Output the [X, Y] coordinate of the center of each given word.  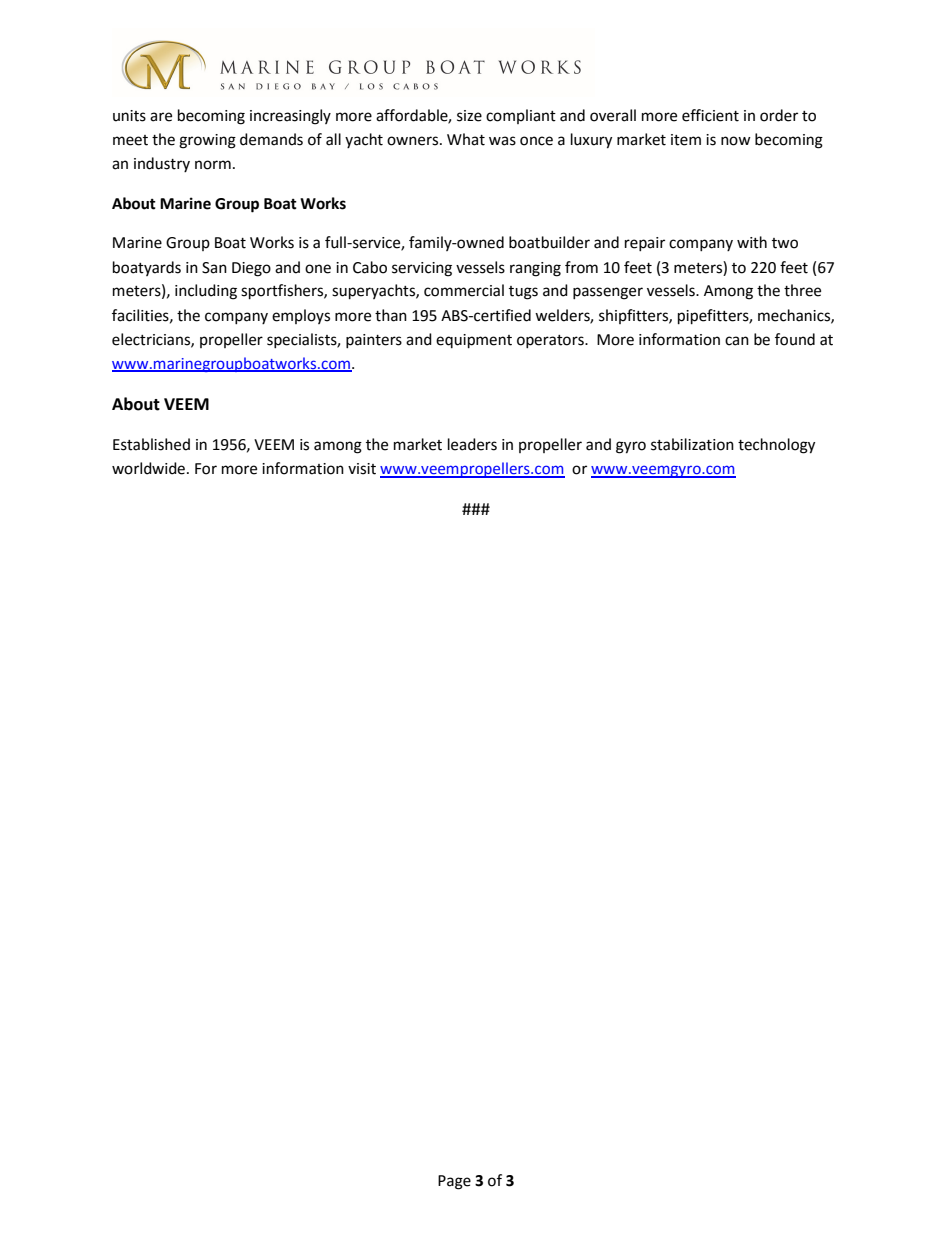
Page [454, 1182]
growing [207, 141]
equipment [474, 341]
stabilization [692, 444]
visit [362, 469]
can [737, 341]
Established [151, 444]
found [795, 339]
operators [551, 341]
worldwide [150, 468]
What [466, 139]
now [736, 141]
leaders [472, 444]
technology [776, 446]
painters [374, 341]
